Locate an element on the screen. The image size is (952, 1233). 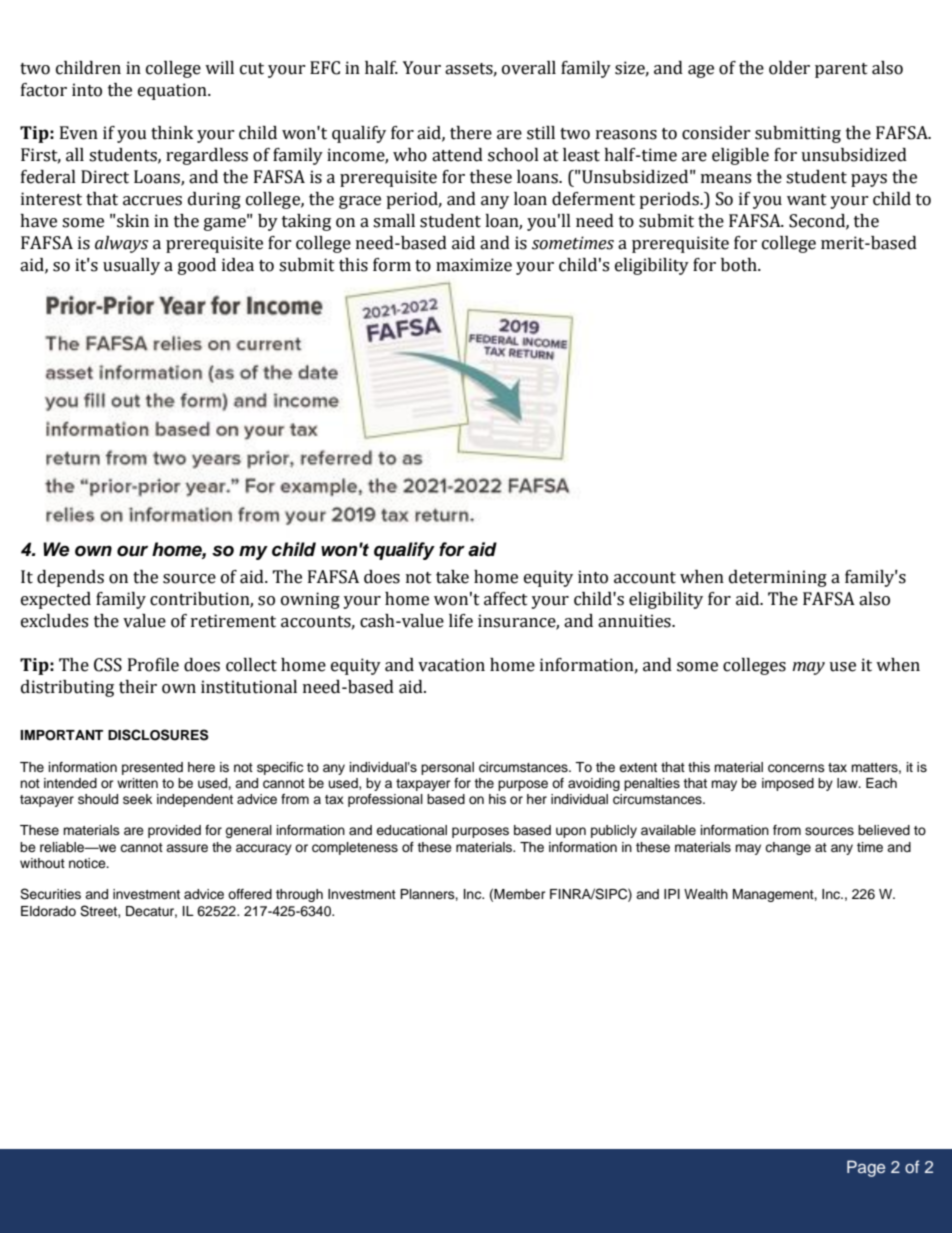
equation is located at coordinates (173, 91).
